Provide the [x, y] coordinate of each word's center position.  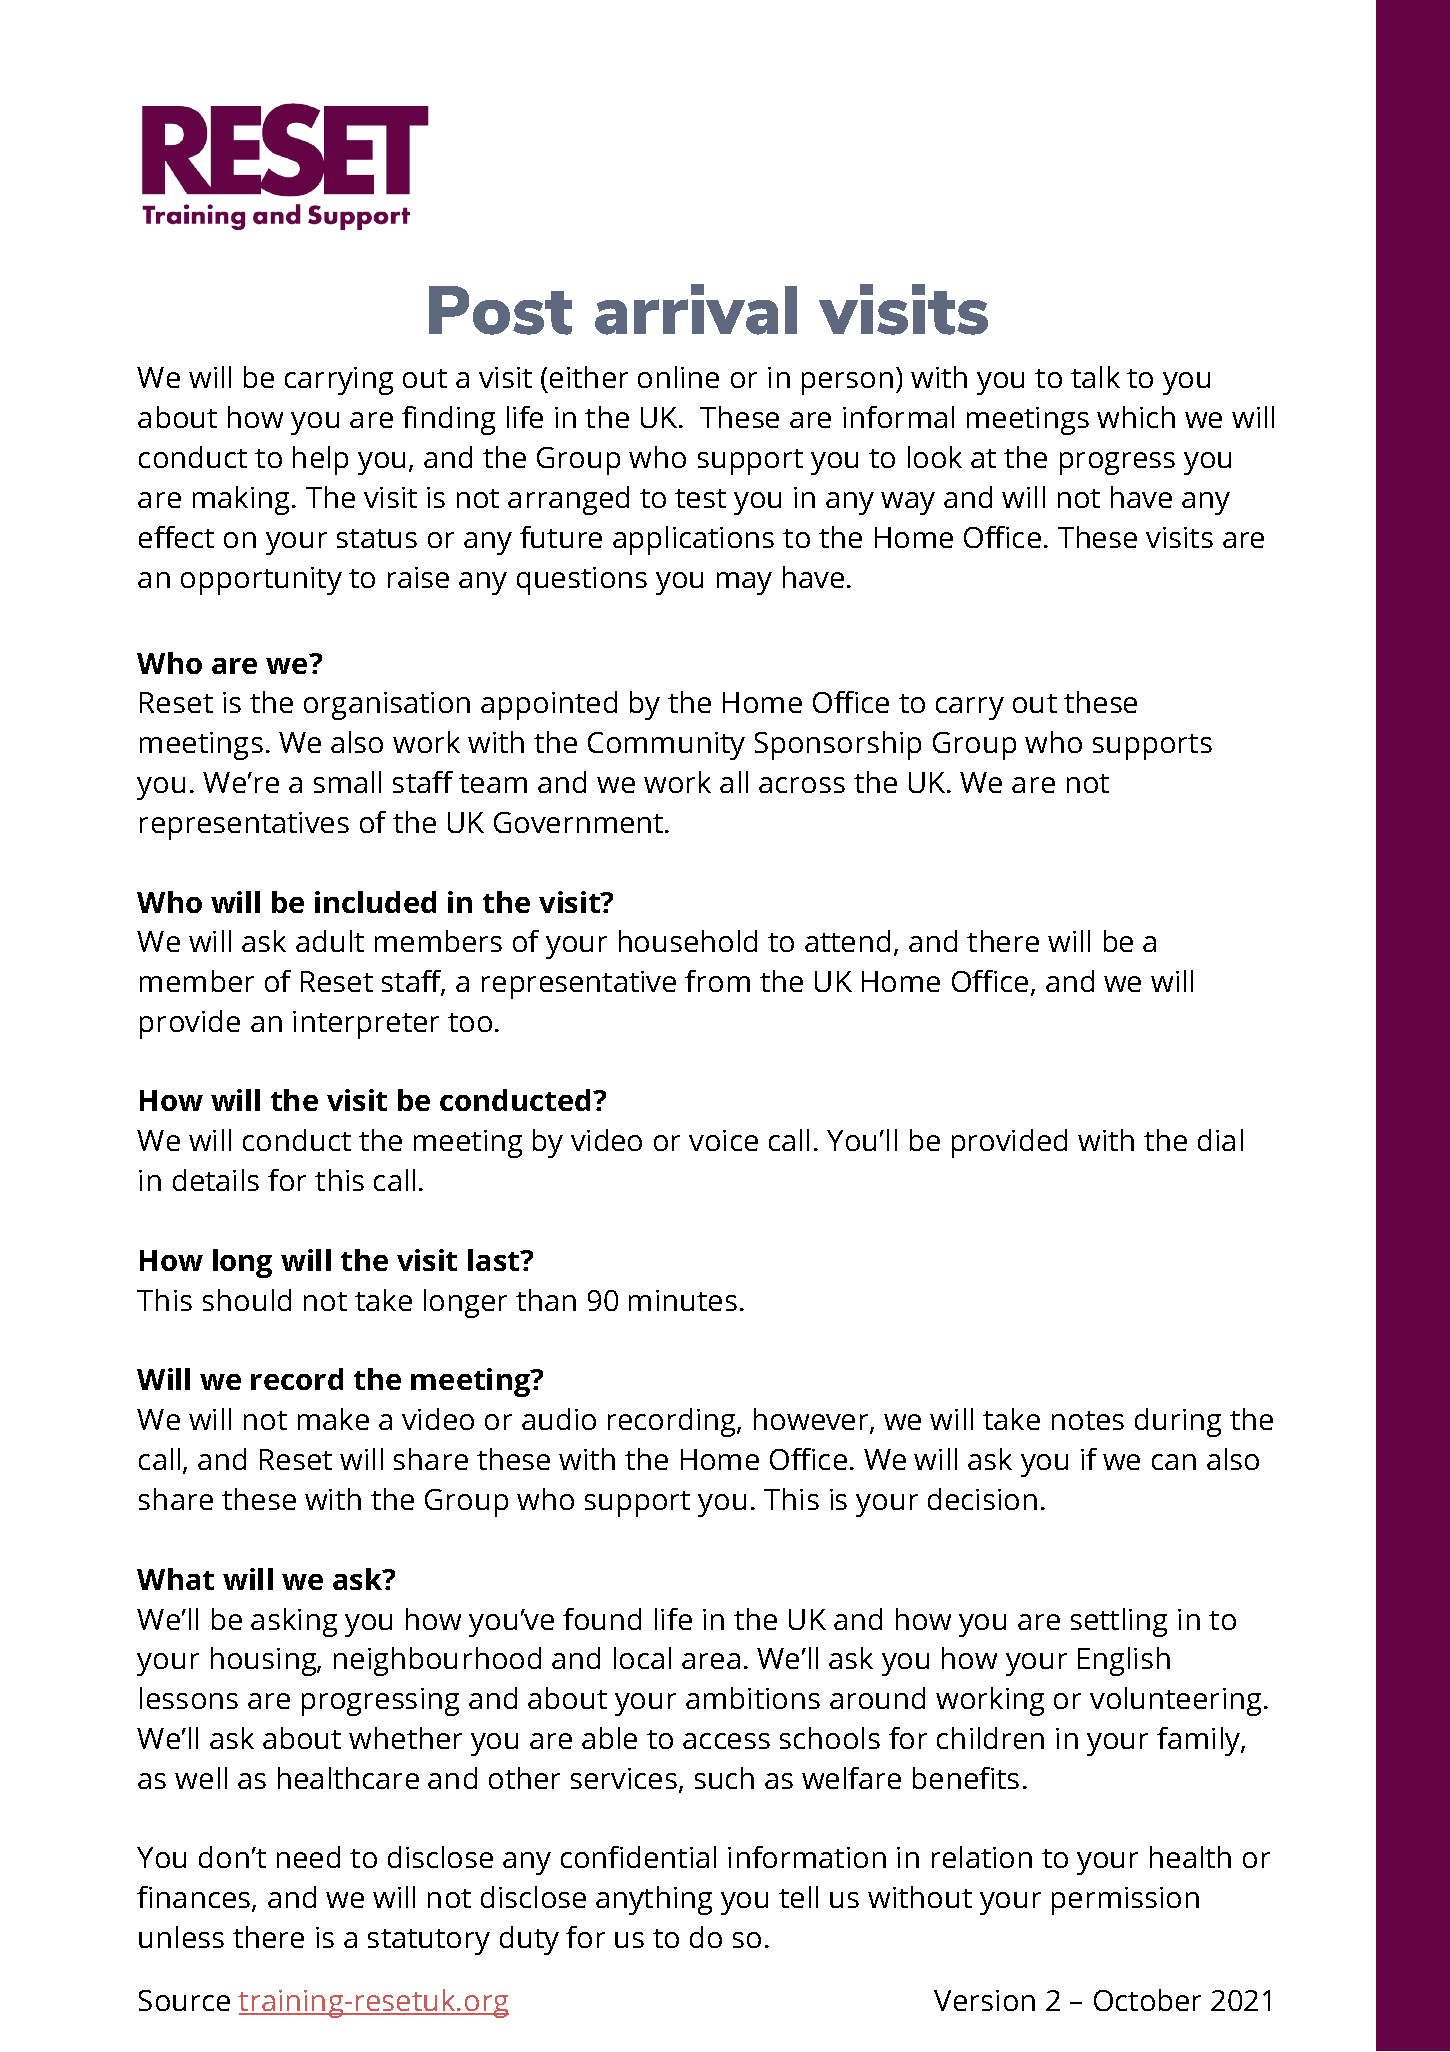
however [812, 1420]
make [333, 1419]
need [308, 1857]
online [678, 377]
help [320, 460]
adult [330, 941]
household [688, 941]
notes [1088, 1420]
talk [1095, 377]
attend [847, 941]
